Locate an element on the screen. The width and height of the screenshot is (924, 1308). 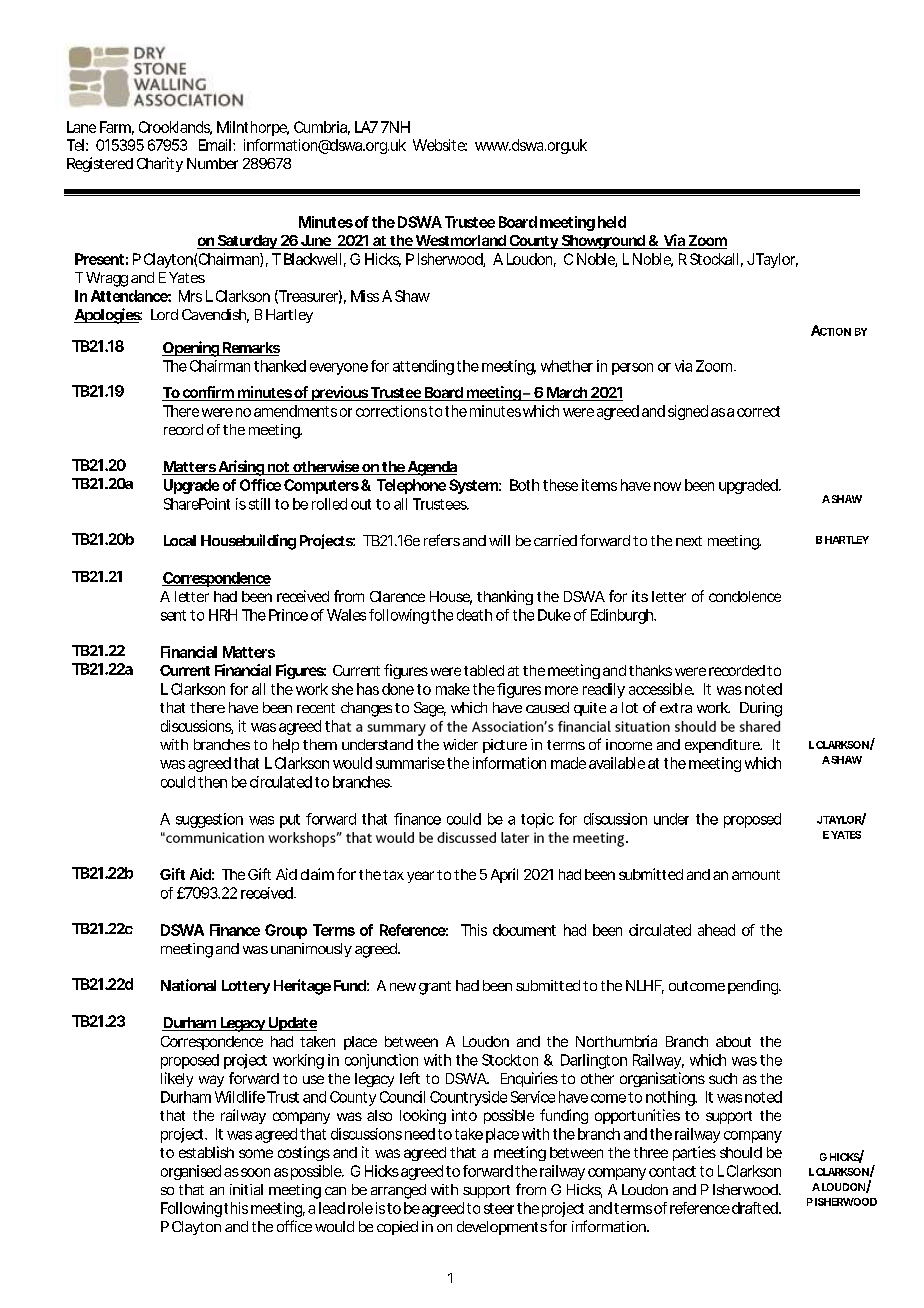
Cumbria is located at coordinates (322, 128).
